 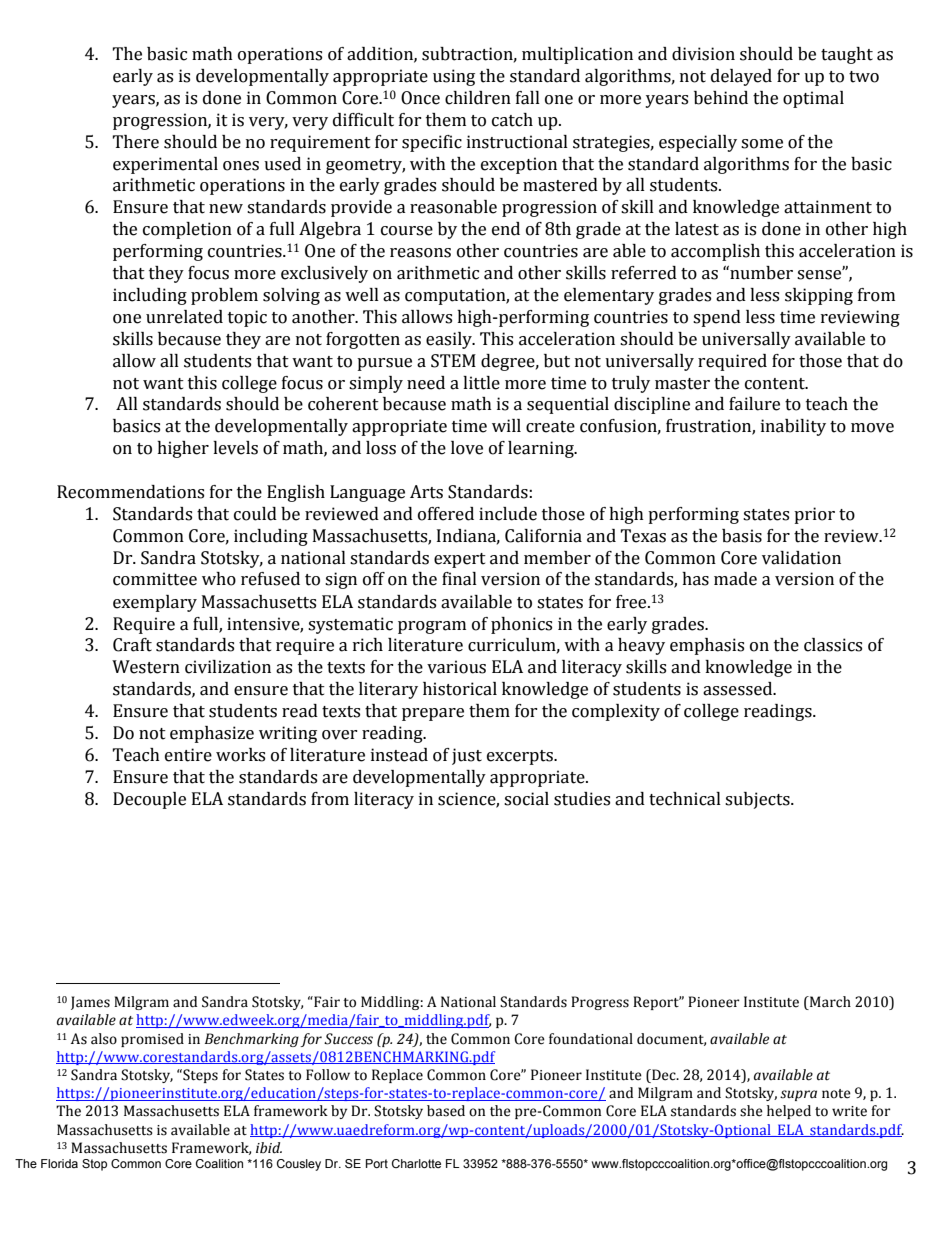 What do you see at coordinates (526, 799) in the screenshot?
I see `social` at bounding box center [526, 799].
